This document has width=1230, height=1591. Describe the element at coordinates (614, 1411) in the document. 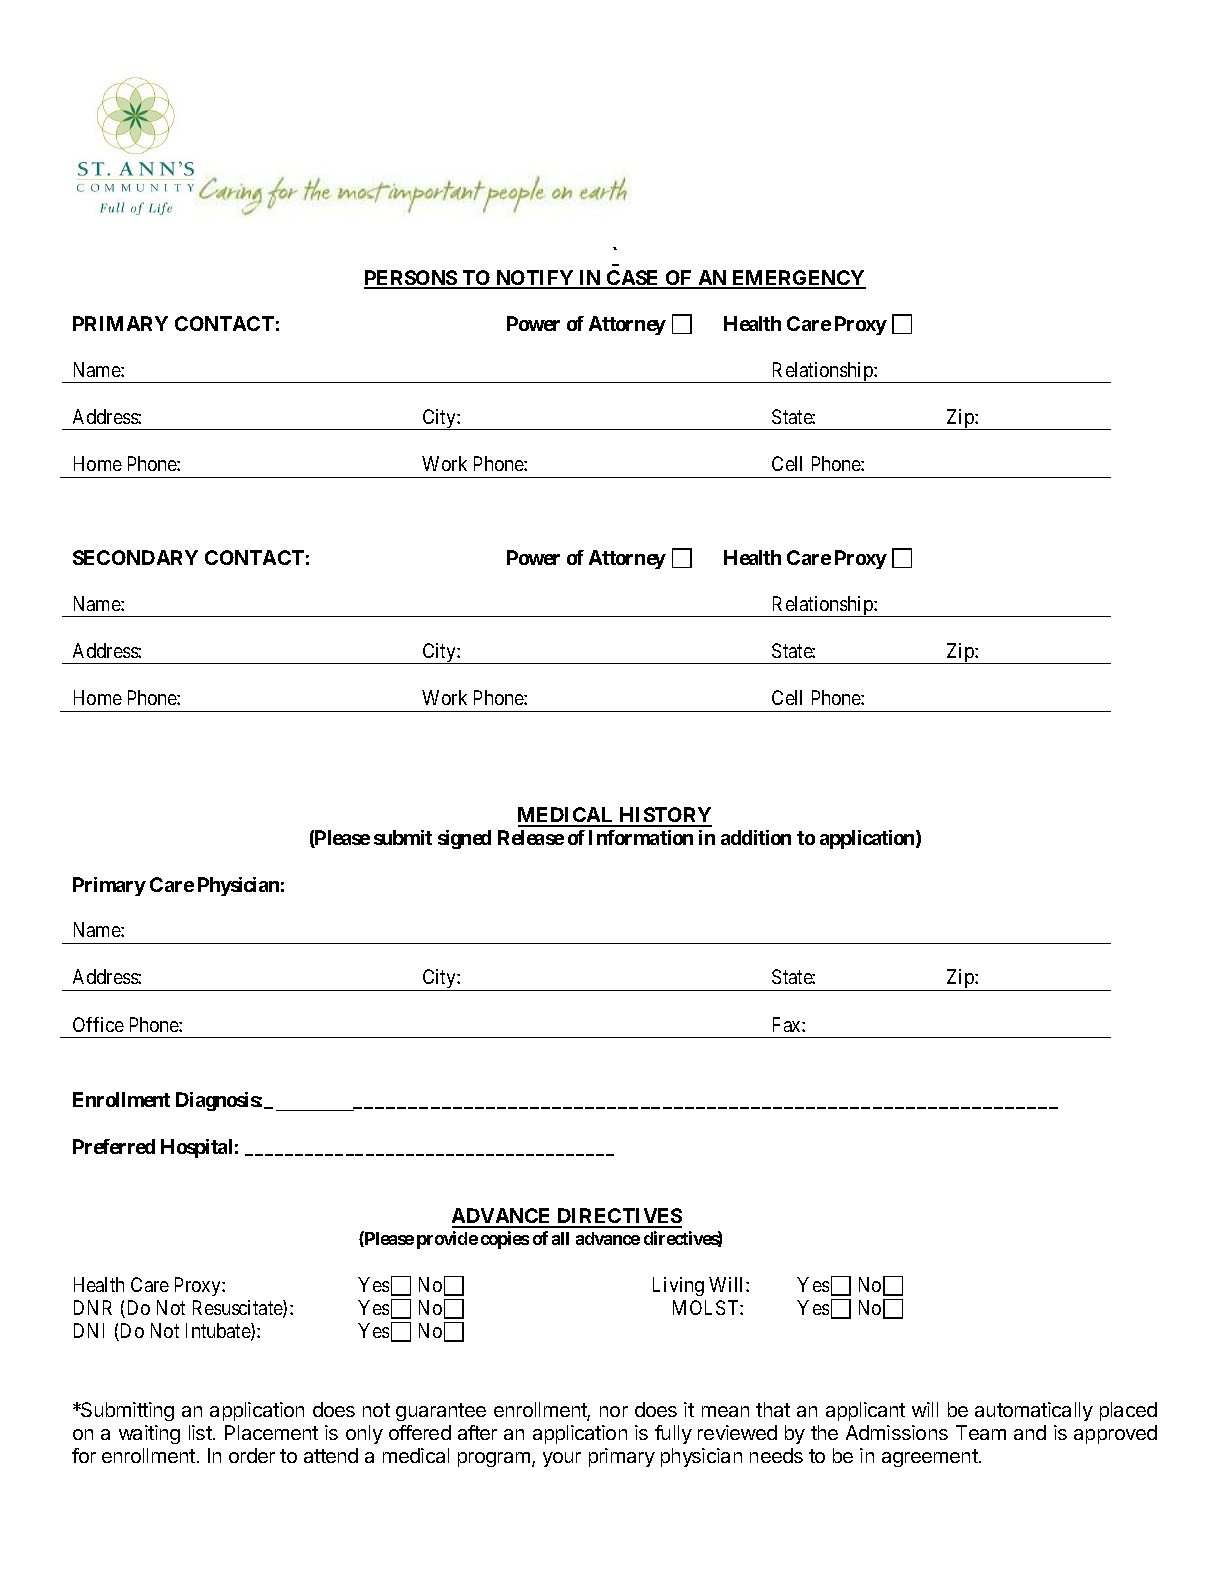

I see `nor` at that location.
